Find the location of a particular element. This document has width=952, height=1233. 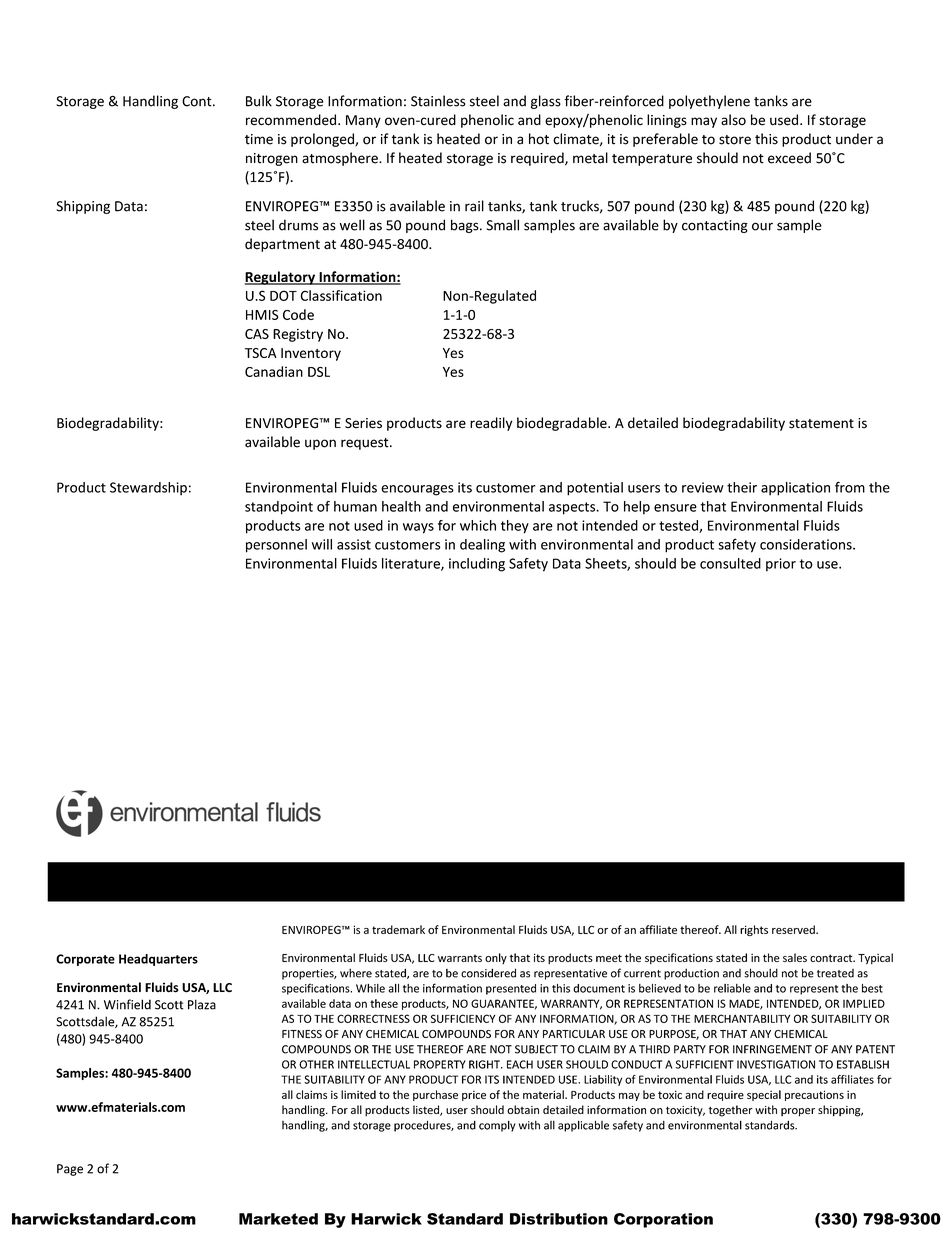

Stainless is located at coordinates (438, 101).
